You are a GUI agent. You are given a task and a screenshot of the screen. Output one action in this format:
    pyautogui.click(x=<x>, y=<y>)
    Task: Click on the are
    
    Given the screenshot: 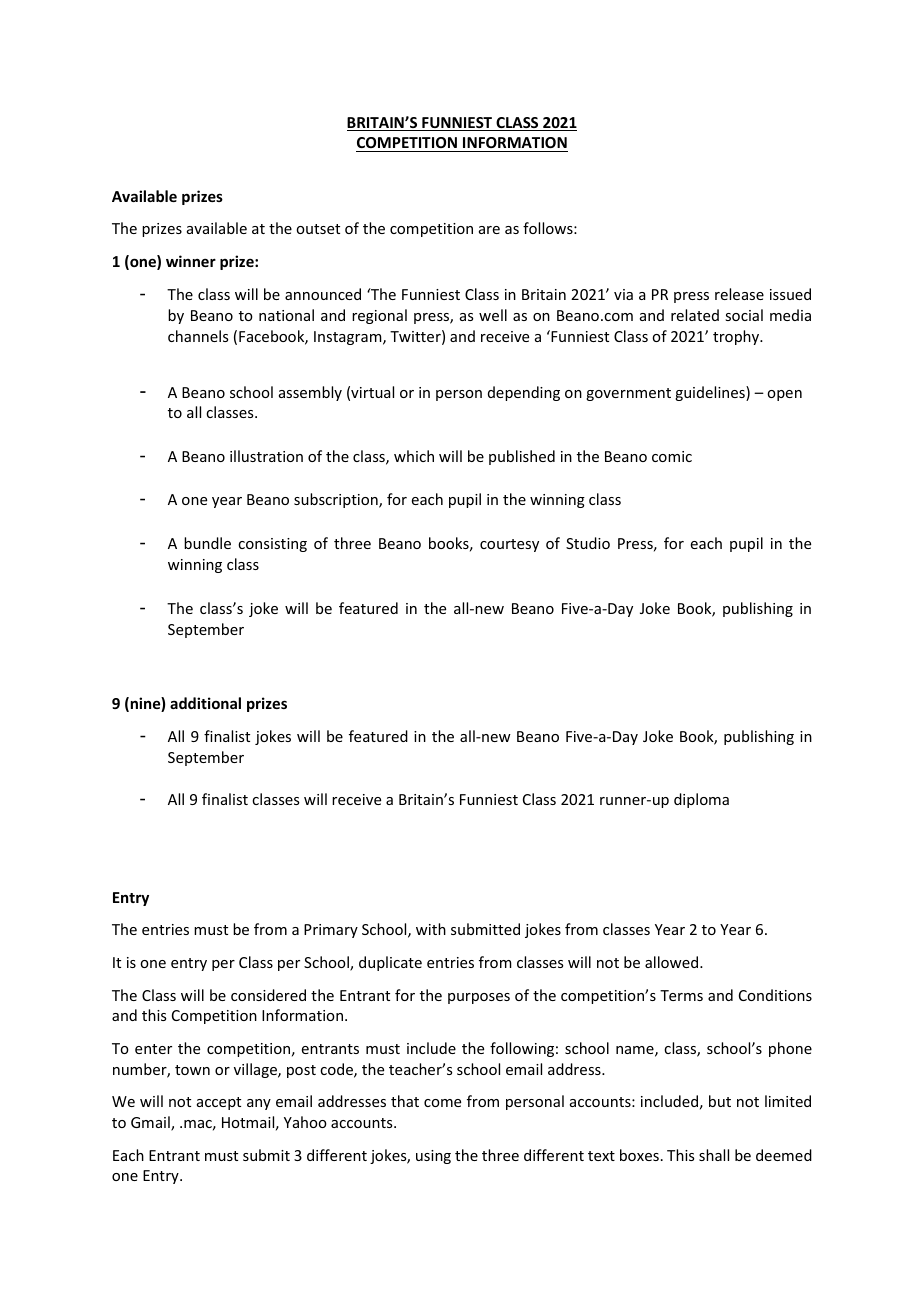 What is the action you would take?
    pyautogui.click(x=489, y=230)
